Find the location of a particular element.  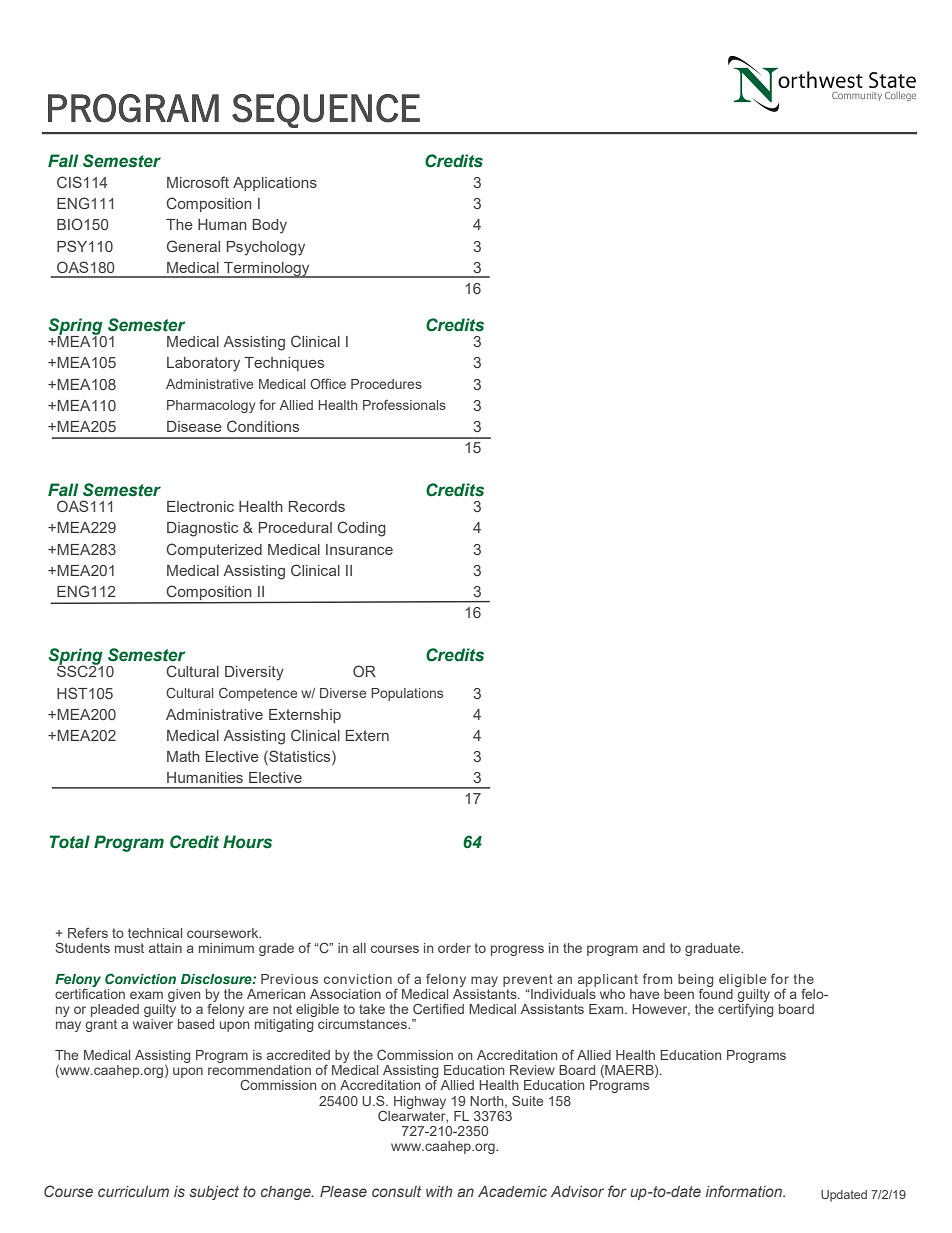

Diversity is located at coordinates (254, 673).
